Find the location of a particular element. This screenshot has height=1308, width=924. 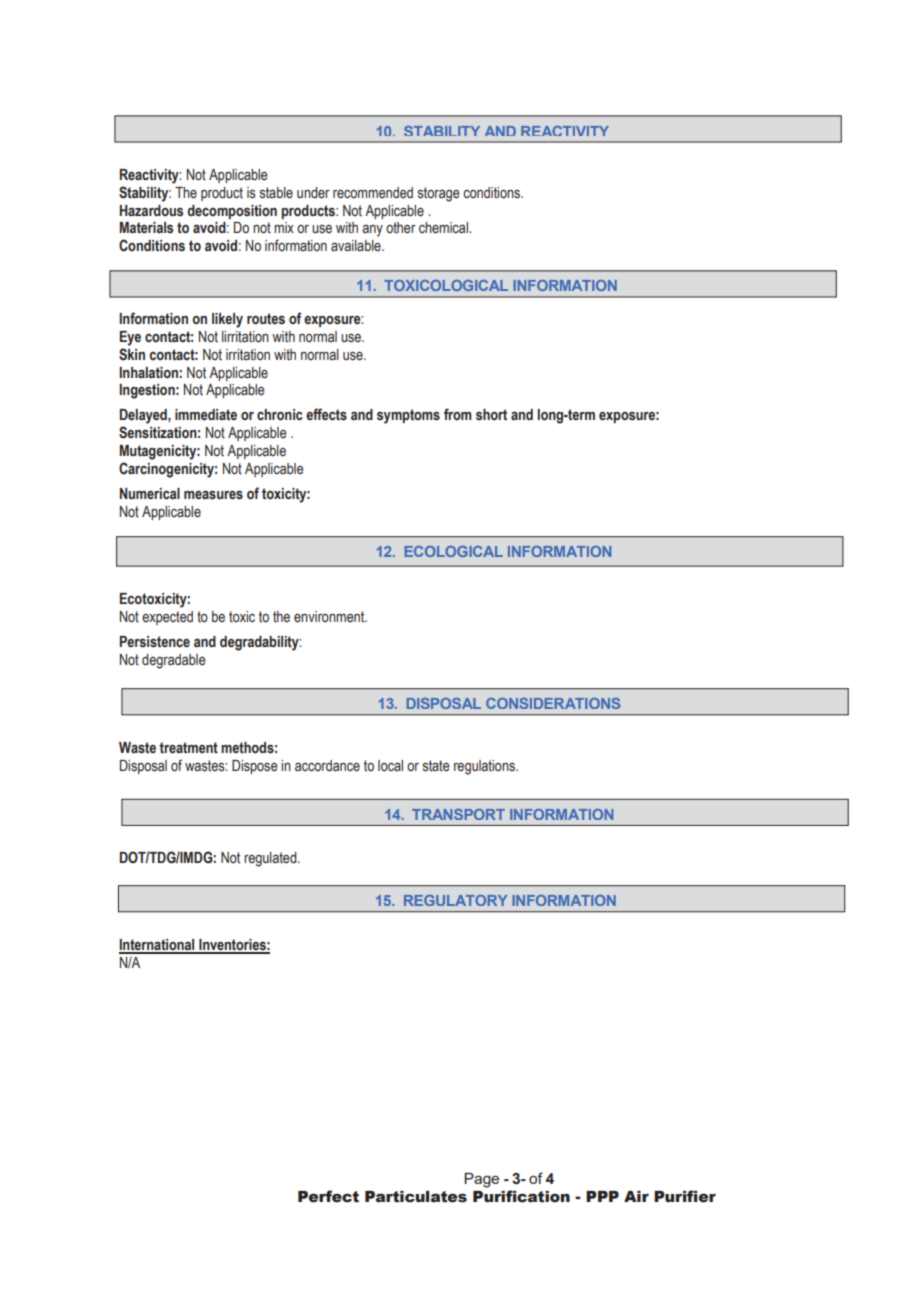

Hazardous is located at coordinates (151, 211).
